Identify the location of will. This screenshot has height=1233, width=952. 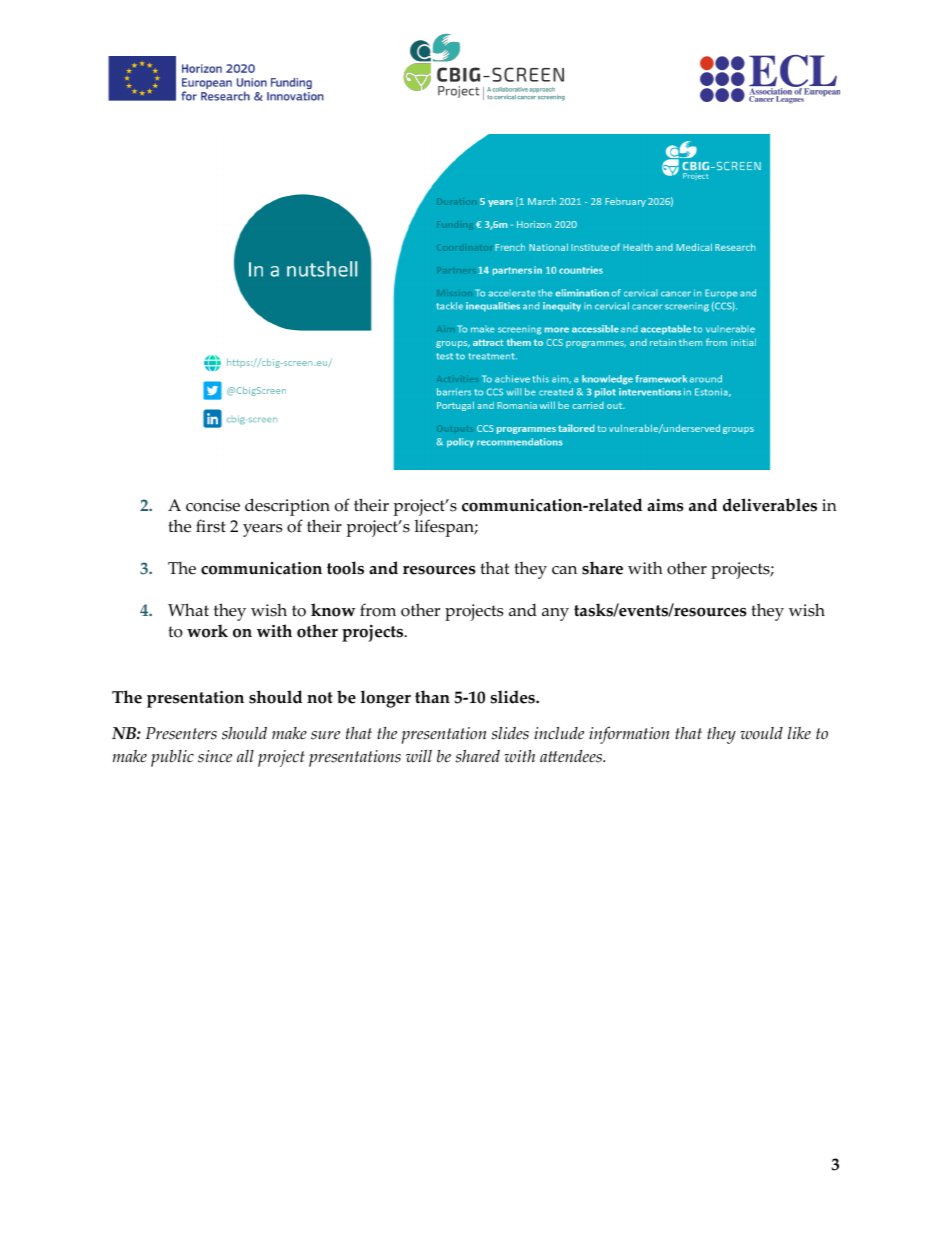
(419, 756).
